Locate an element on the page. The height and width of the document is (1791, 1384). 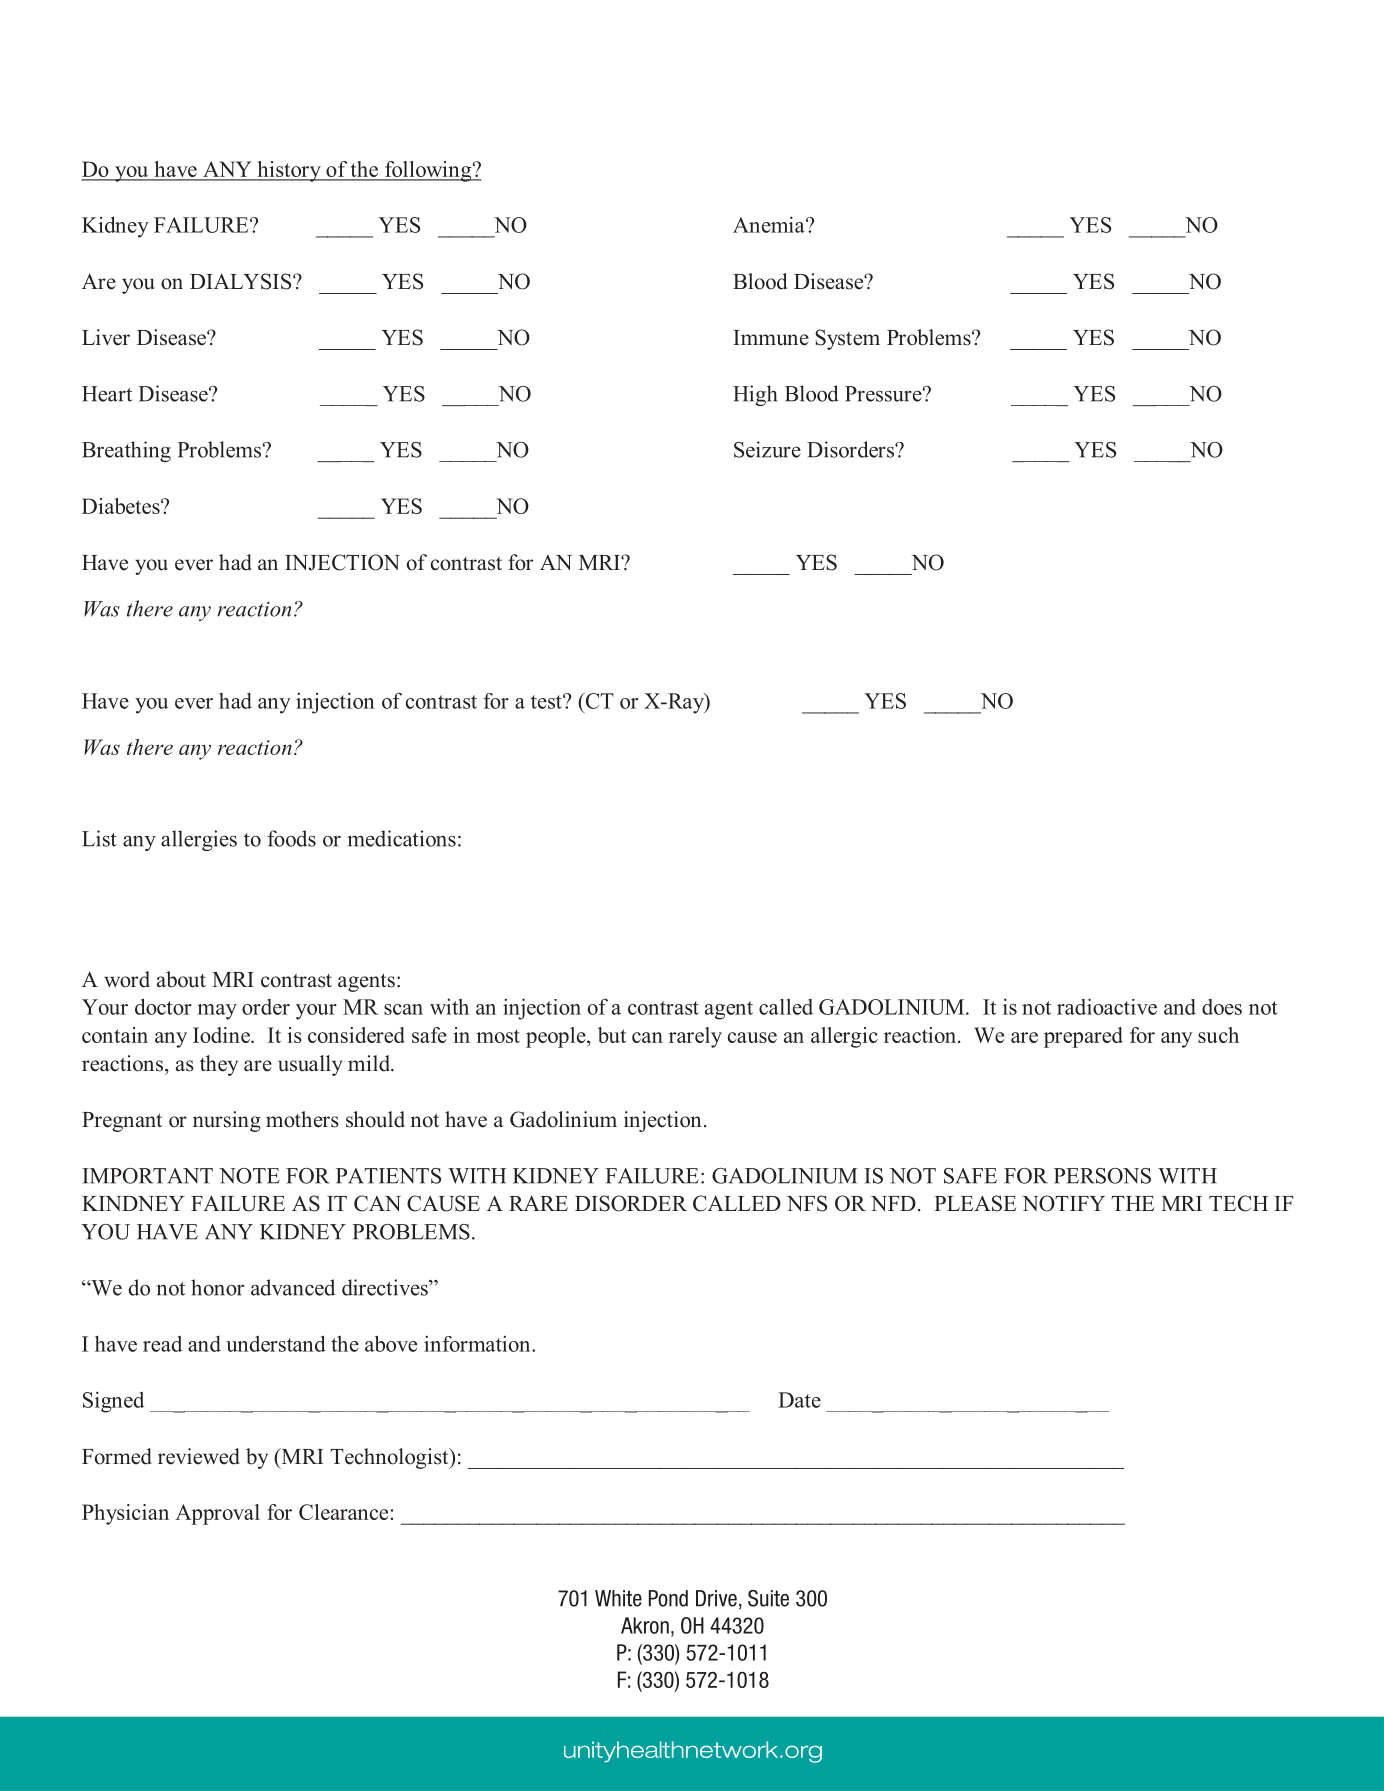
System is located at coordinates (847, 339).
